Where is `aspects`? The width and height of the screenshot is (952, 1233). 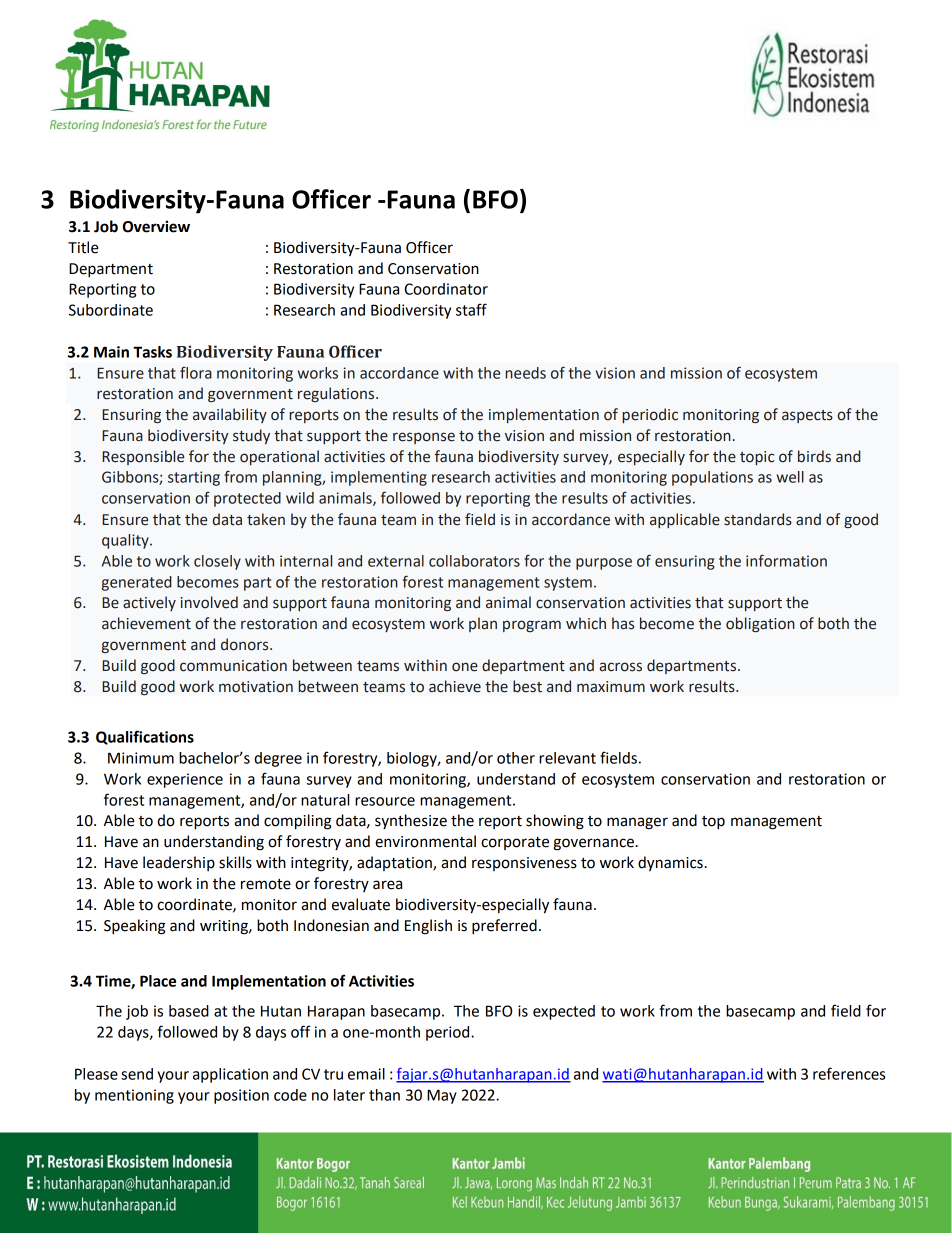 aspects is located at coordinates (807, 416).
